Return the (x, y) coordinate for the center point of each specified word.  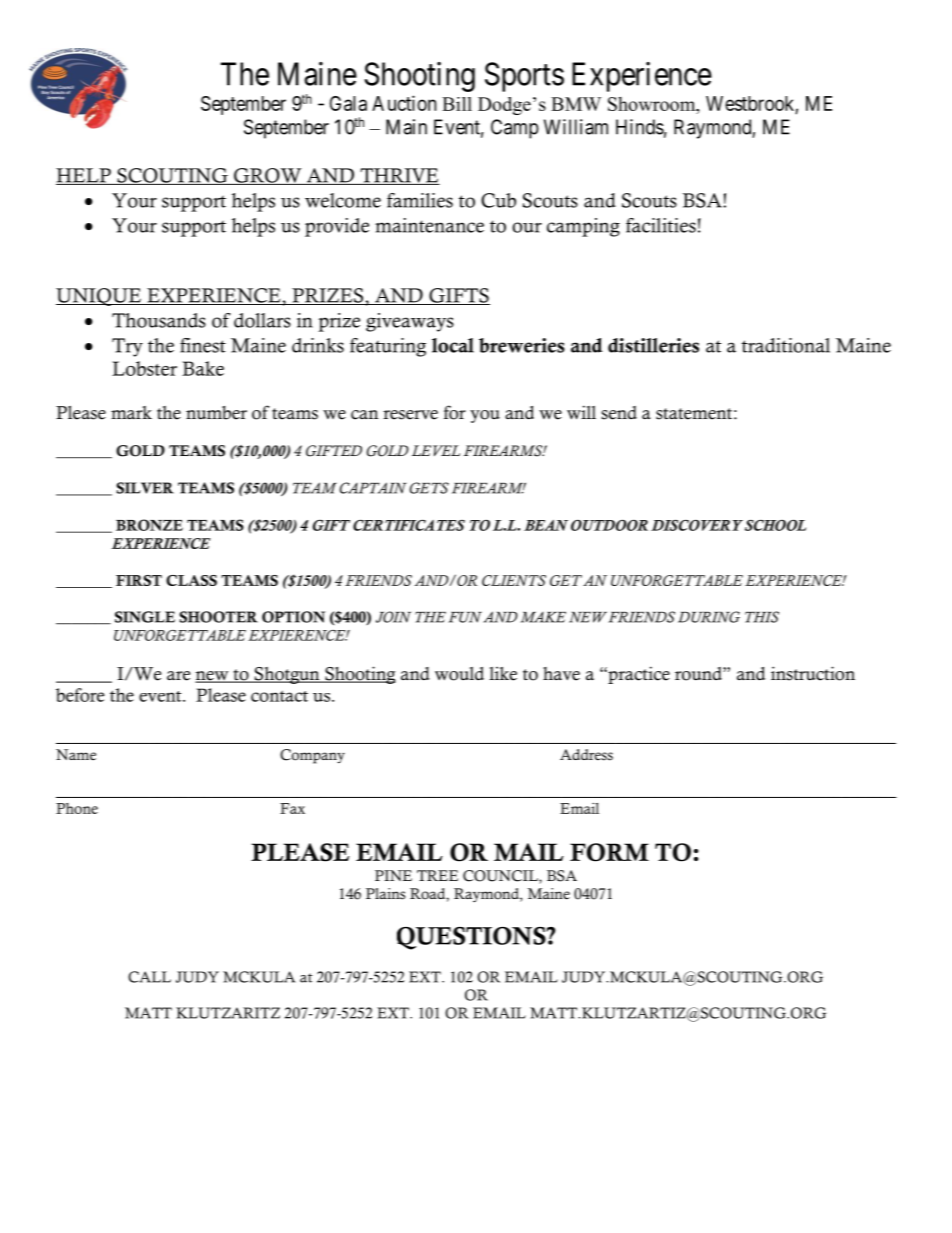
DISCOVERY (697, 525)
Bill (457, 104)
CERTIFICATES (409, 525)
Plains (385, 894)
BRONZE (149, 525)
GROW (268, 176)
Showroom (653, 105)
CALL (149, 977)
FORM (609, 852)
